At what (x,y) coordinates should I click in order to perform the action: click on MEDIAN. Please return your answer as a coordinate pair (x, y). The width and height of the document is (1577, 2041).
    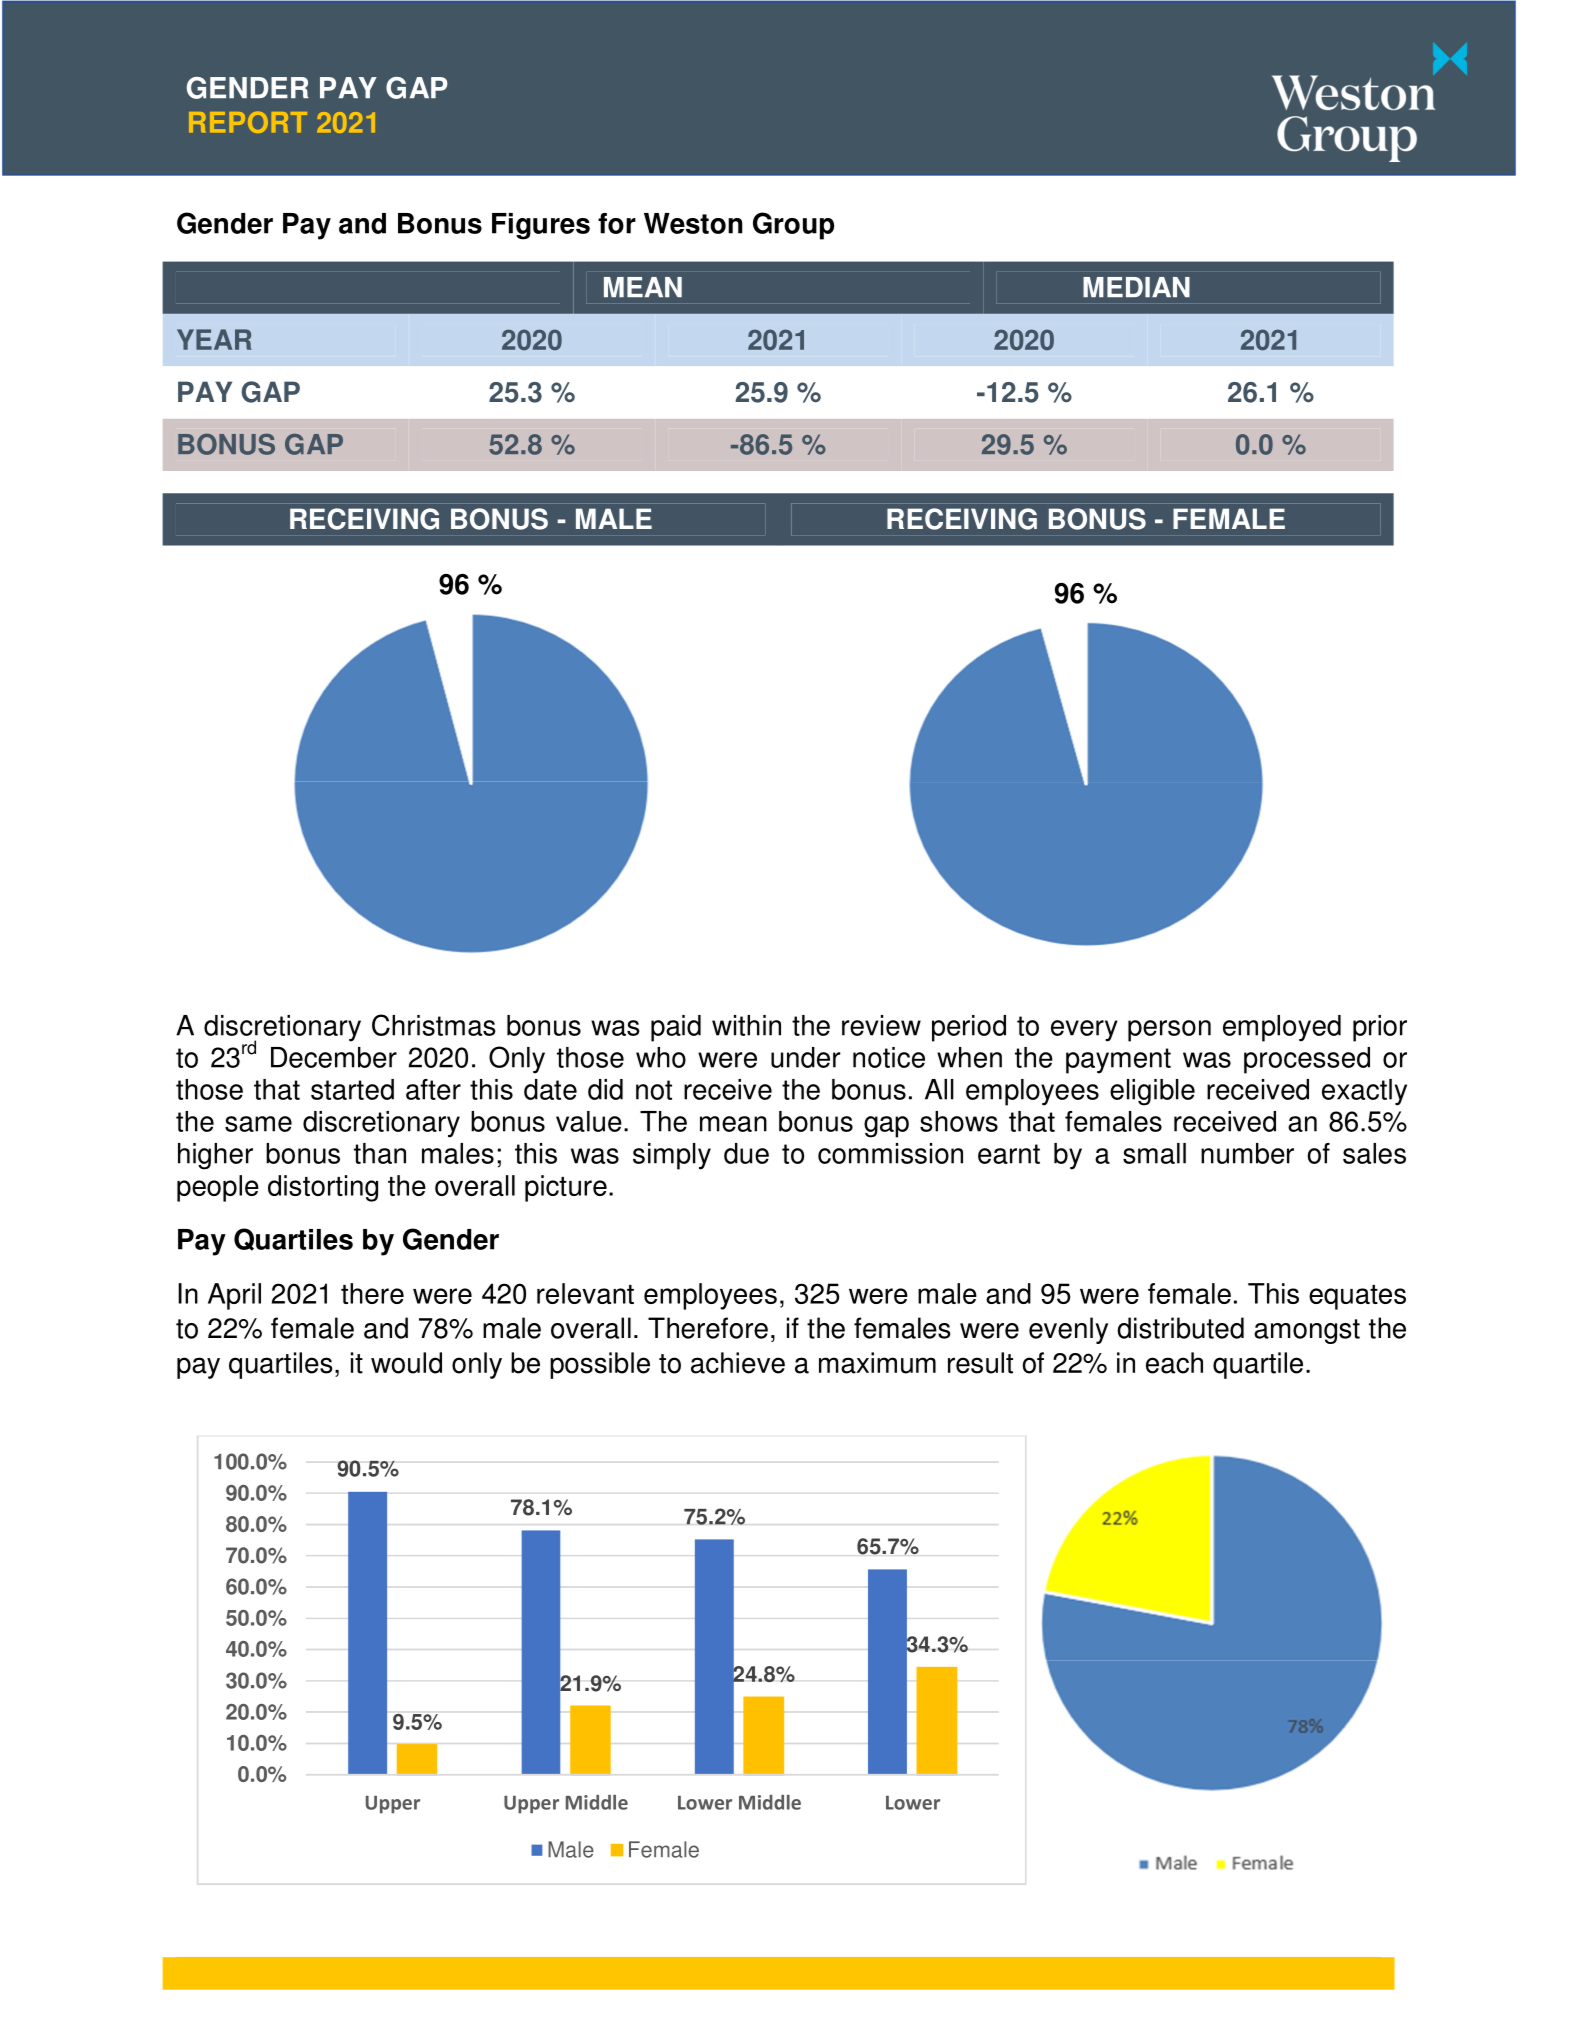
    Looking at the image, I should click on (1136, 287).
